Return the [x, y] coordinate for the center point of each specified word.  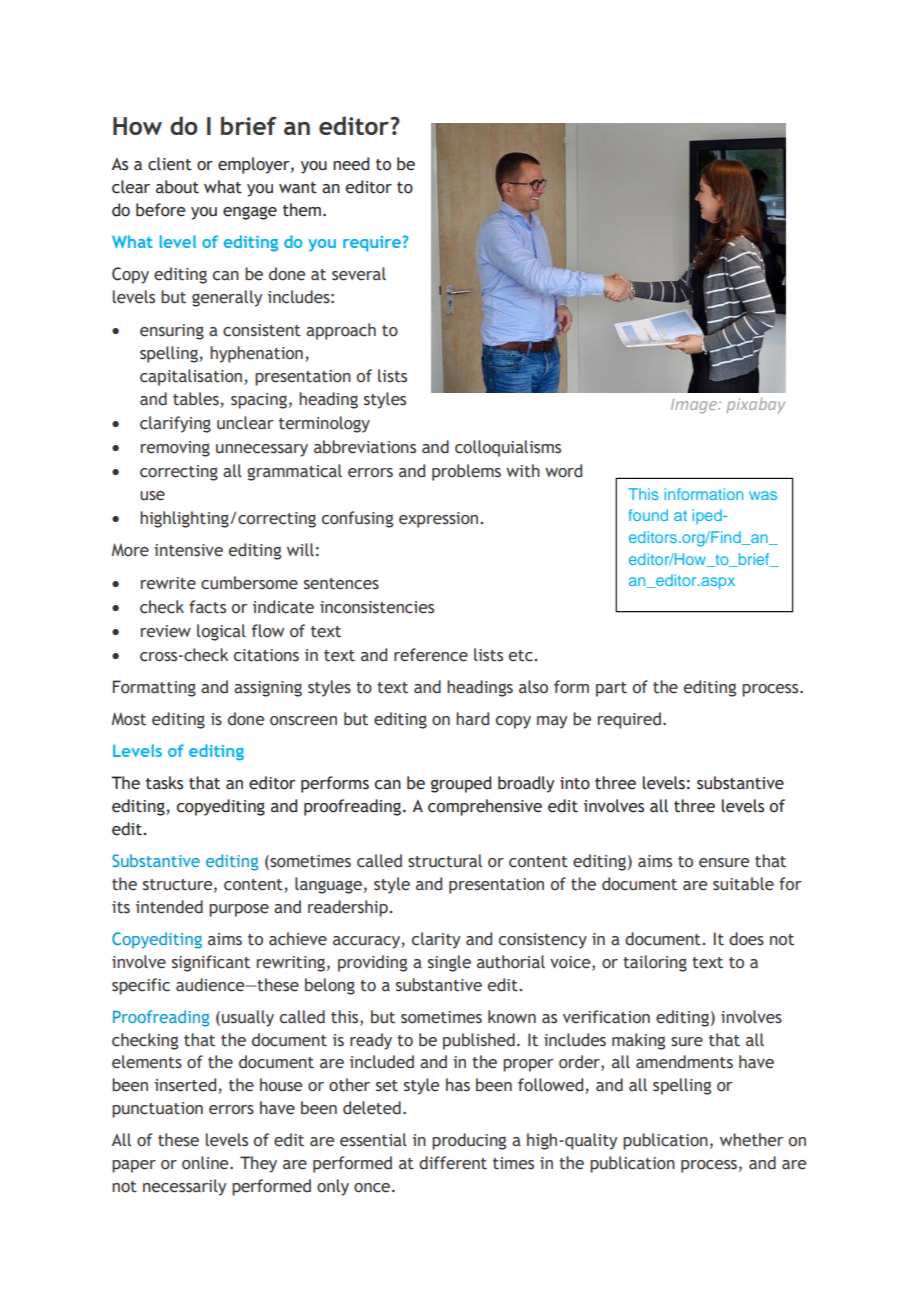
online [206, 1163]
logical [221, 632]
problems [466, 472]
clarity [436, 940]
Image [695, 405]
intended [169, 907]
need [351, 164]
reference [431, 655]
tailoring [655, 963]
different [453, 1163]
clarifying [175, 424]
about [177, 187]
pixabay [755, 405]
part [611, 689]
